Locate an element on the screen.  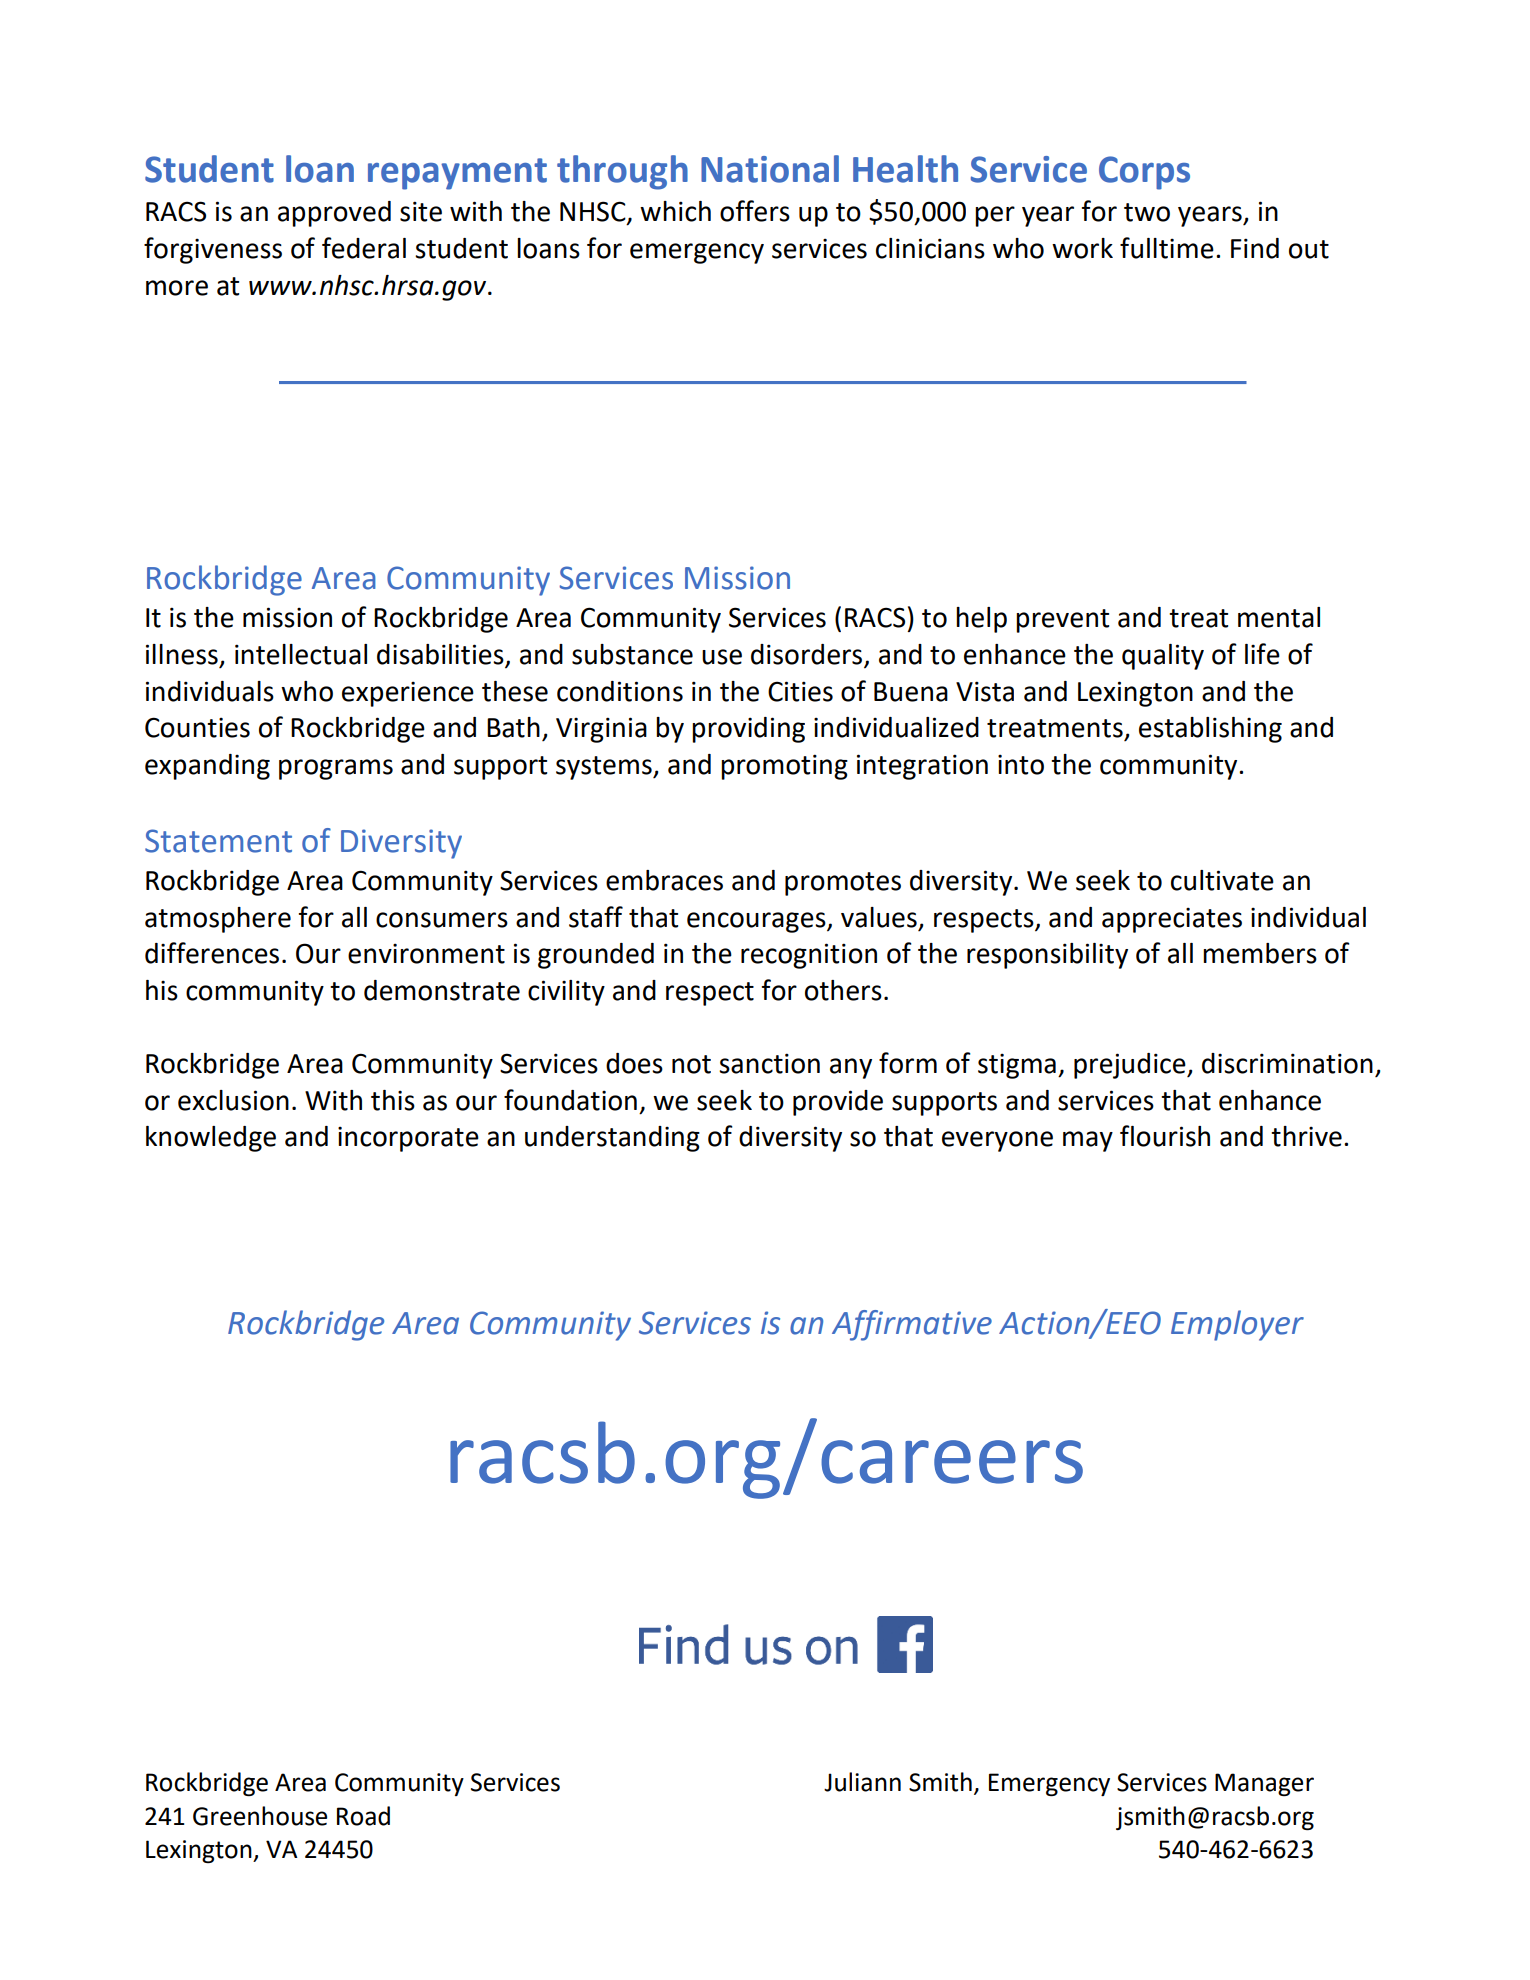
offers is located at coordinates (755, 211).
